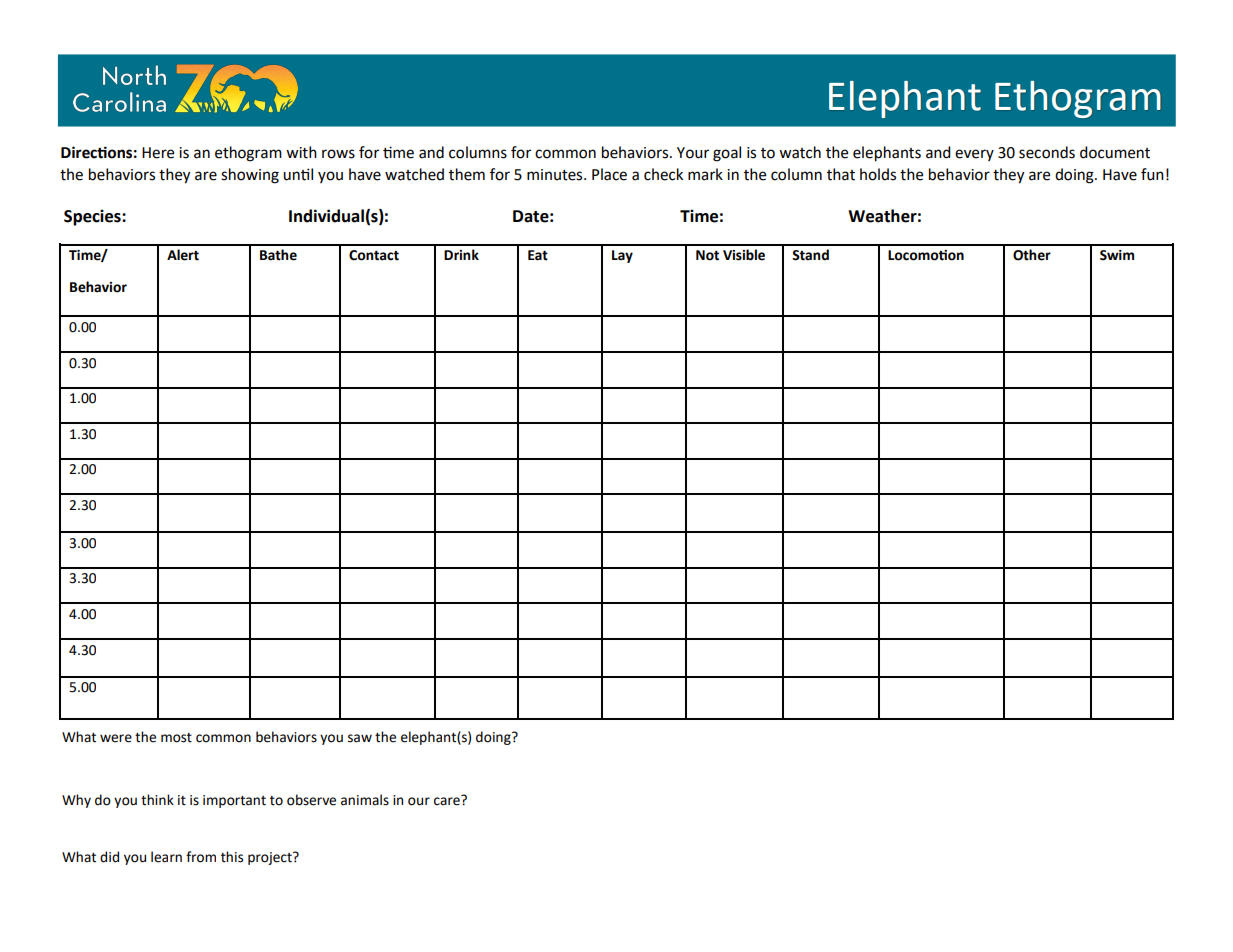 This page has width=1233, height=952. What do you see at coordinates (365, 800) in the page?
I see `animals` at bounding box center [365, 800].
